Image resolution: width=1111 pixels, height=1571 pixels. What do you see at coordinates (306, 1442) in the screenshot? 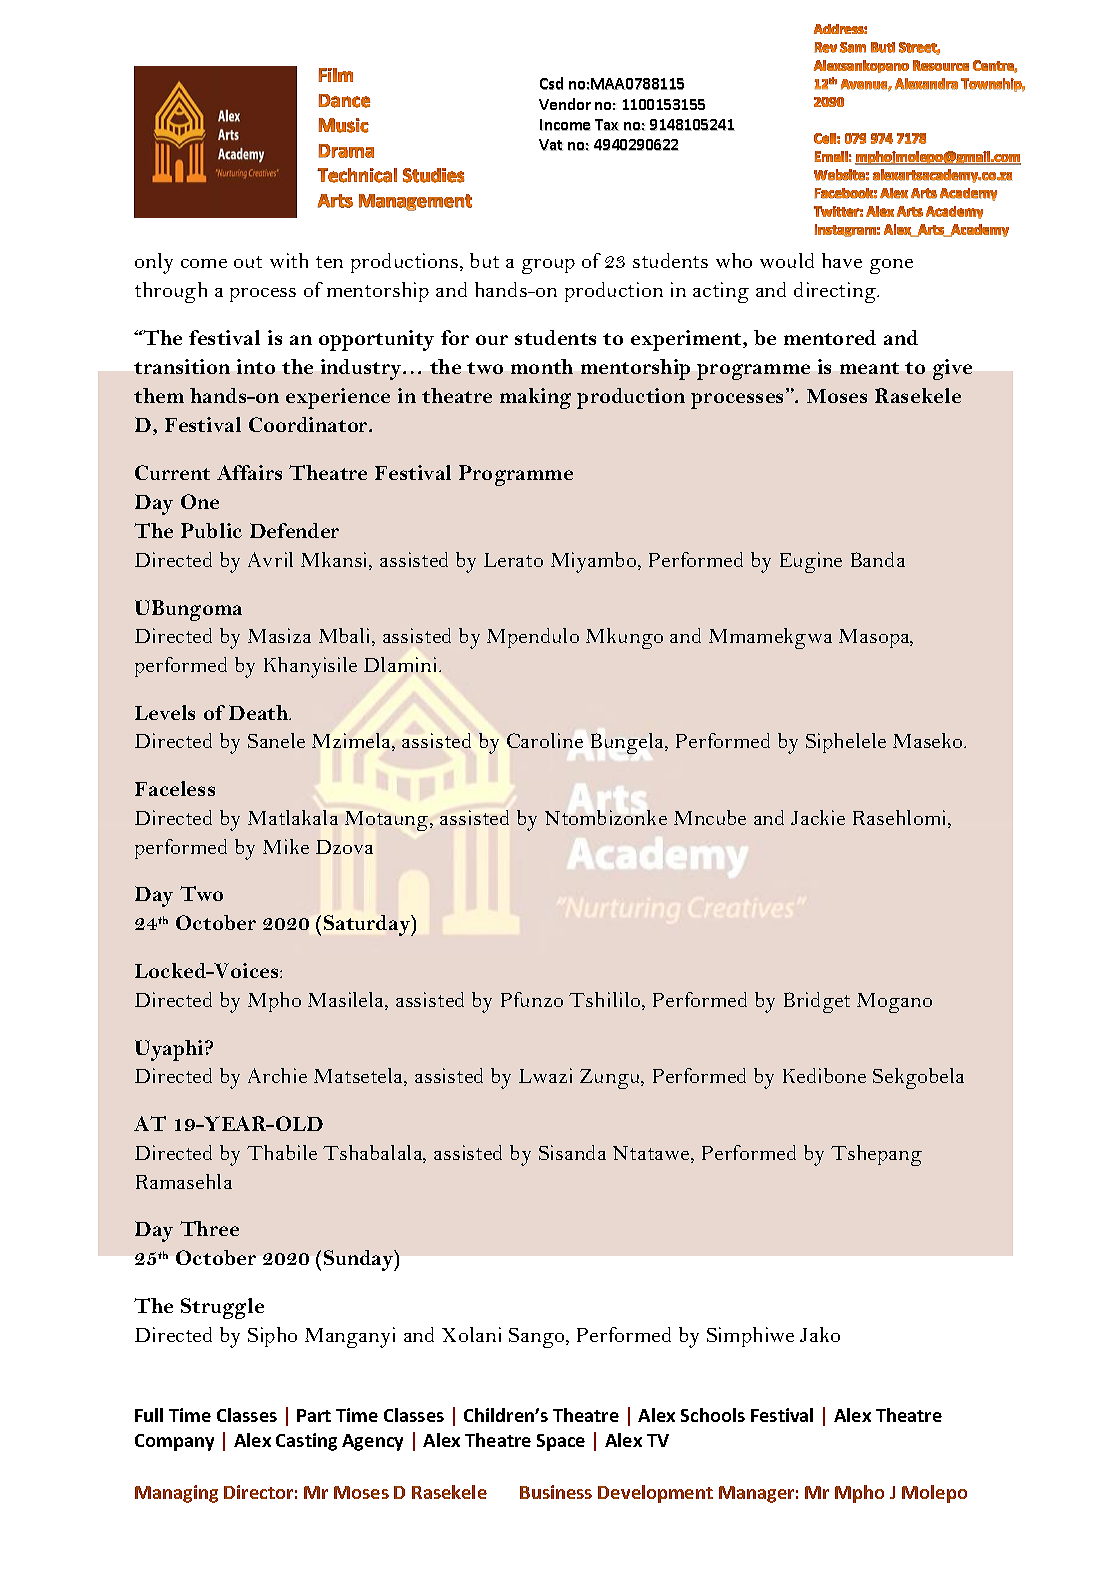
I see `Casting` at bounding box center [306, 1442].
